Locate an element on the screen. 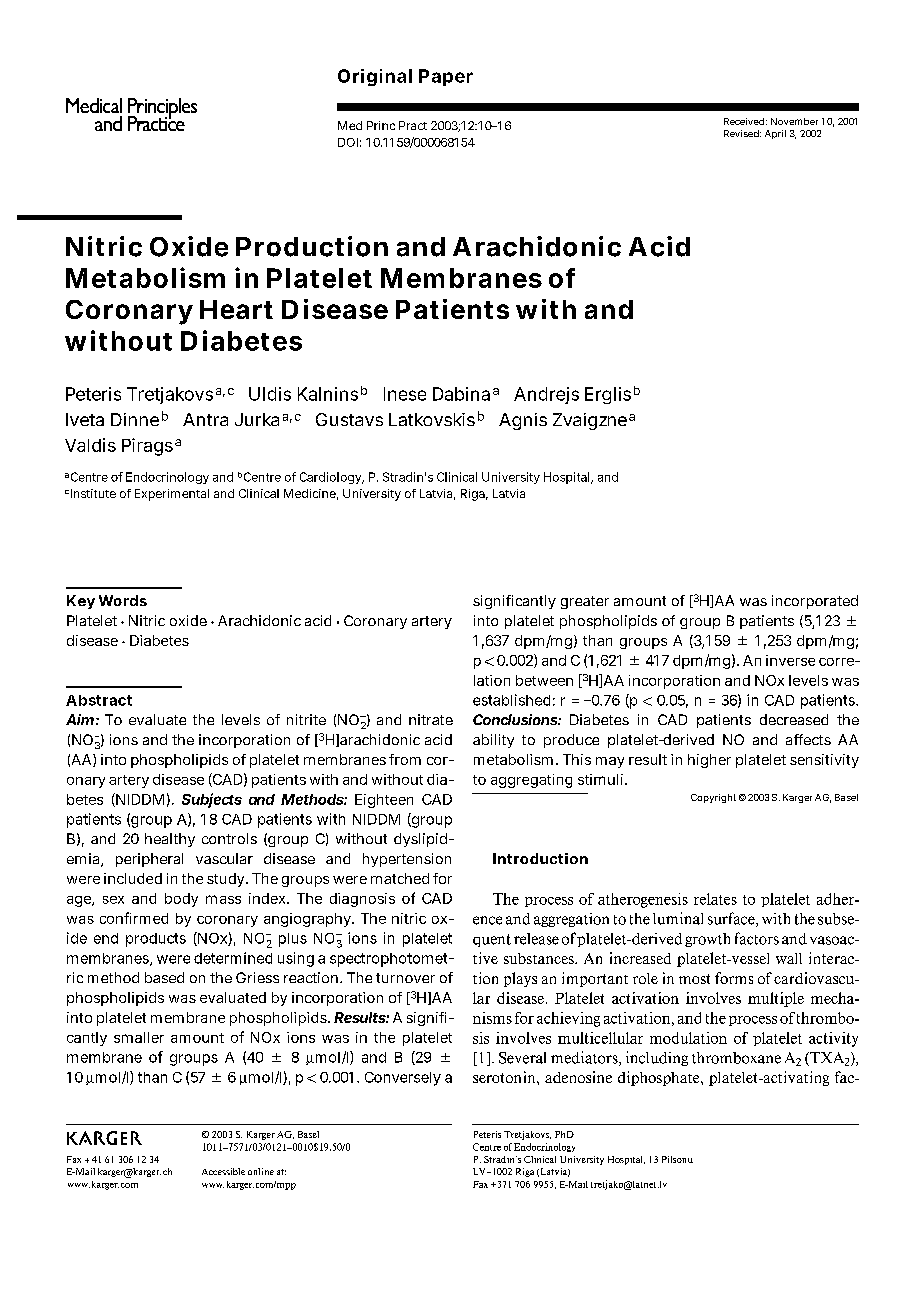 This screenshot has height=1308, width=924. Cardiology is located at coordinates (332, 478).
